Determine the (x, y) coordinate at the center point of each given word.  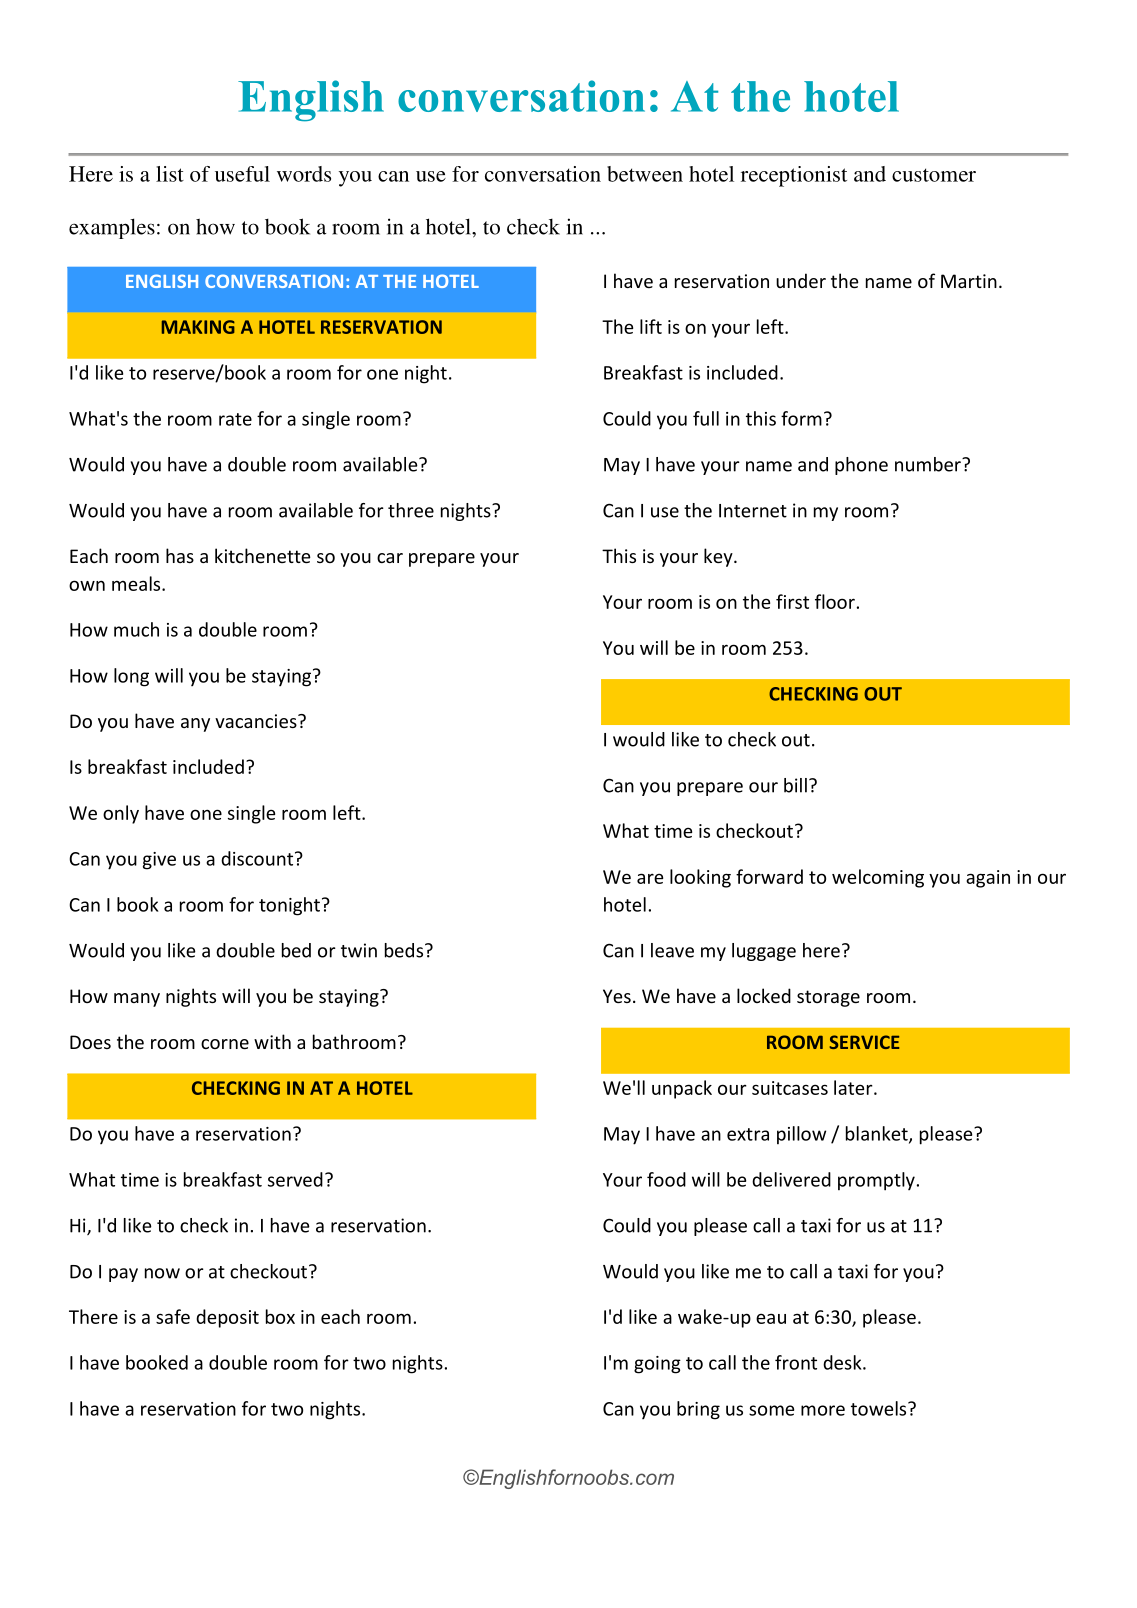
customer (934, 175)
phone (861, 466)
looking (700, 878)
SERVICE (864, 1042)
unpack (682, 1089)
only (121, 814)
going (657, 1365)
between (645, 174)
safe (173, 1316)
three (411, 510)
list (170, 174)
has (180, 555)
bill (795, 785)
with (272, 1041)
